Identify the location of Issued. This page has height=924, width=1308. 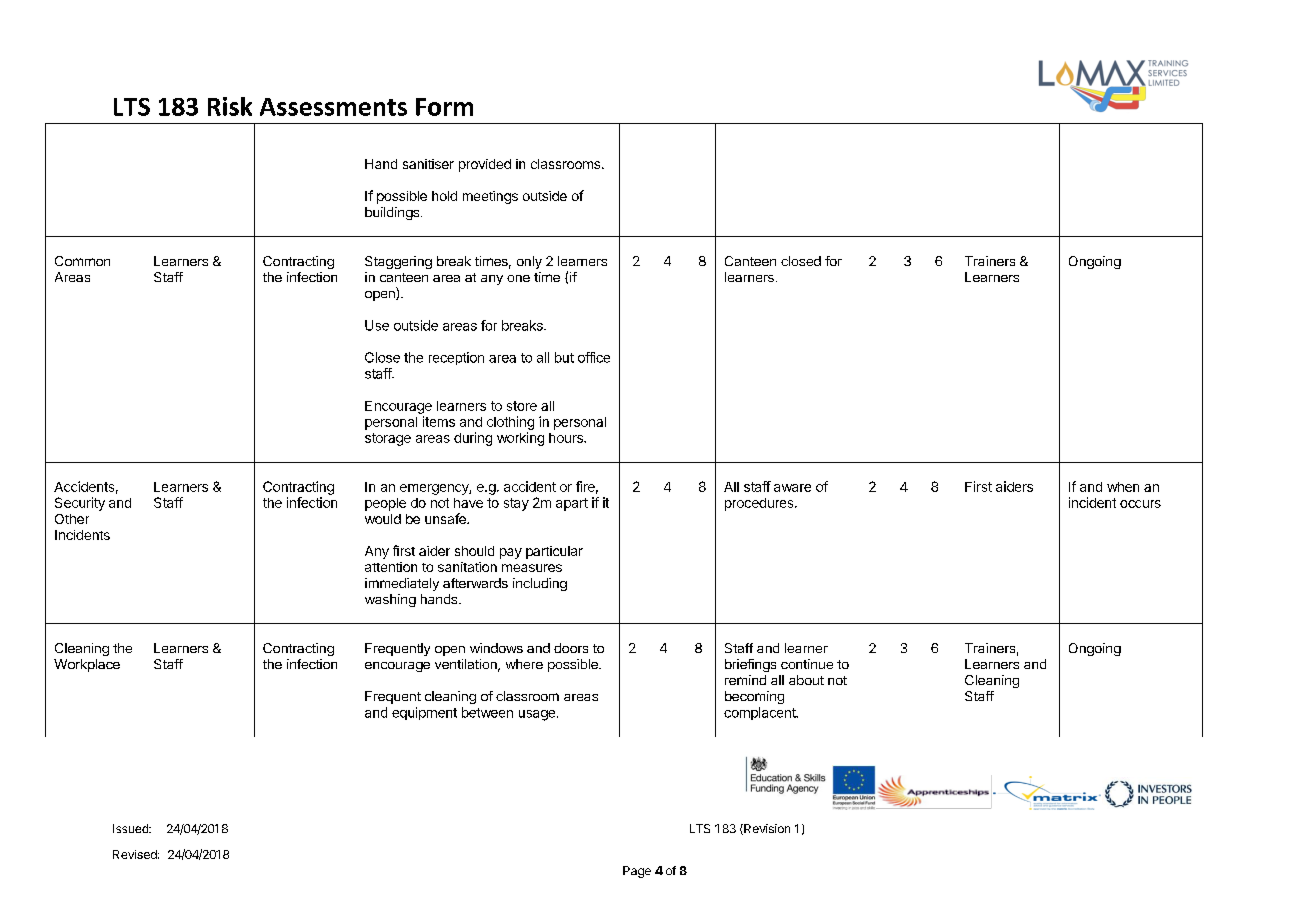
(131, 828).
